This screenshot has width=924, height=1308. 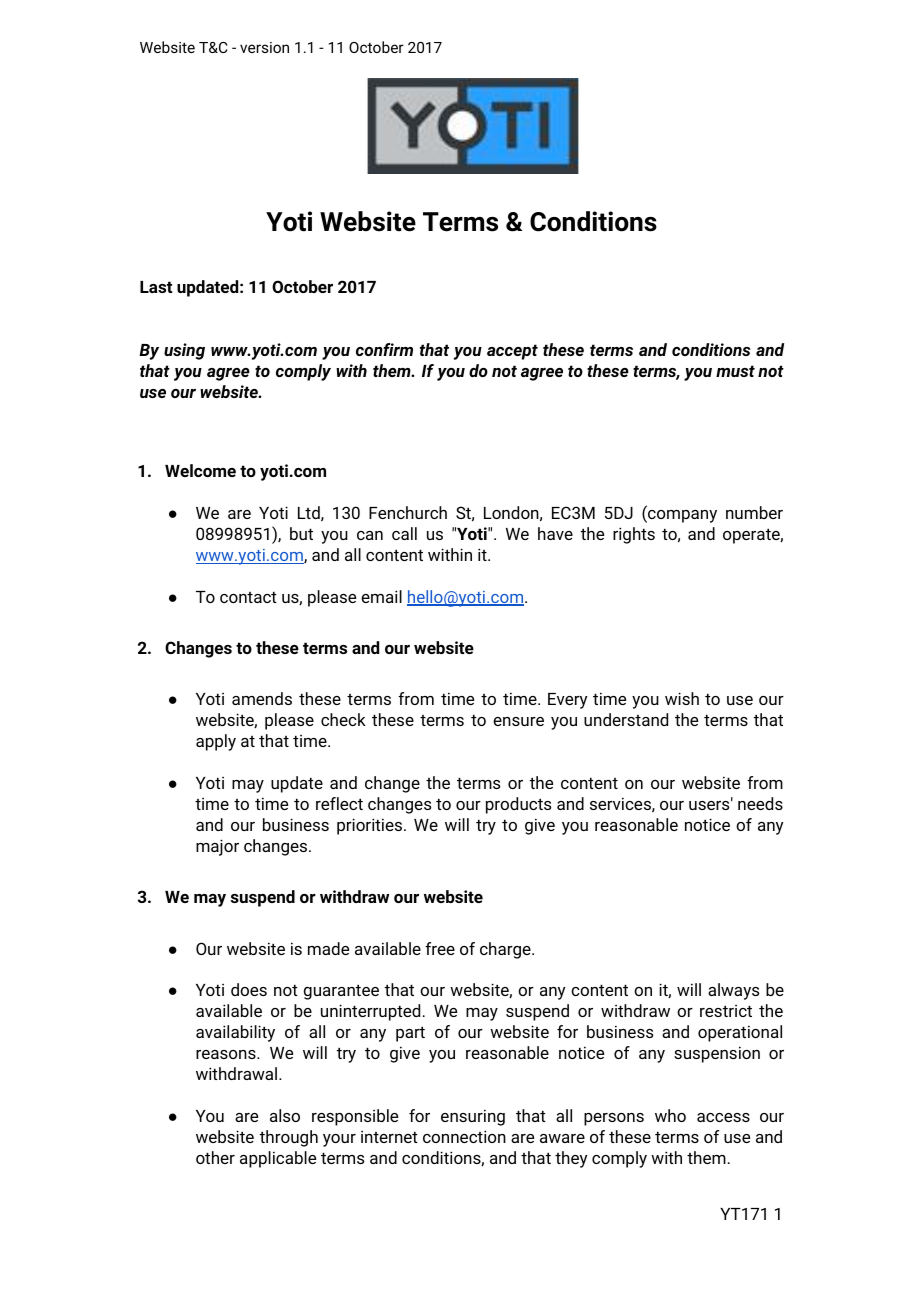 What do you see at coordinates (681, 516) in the screenshot?
I see `company` at bounding box center [681, 516].
